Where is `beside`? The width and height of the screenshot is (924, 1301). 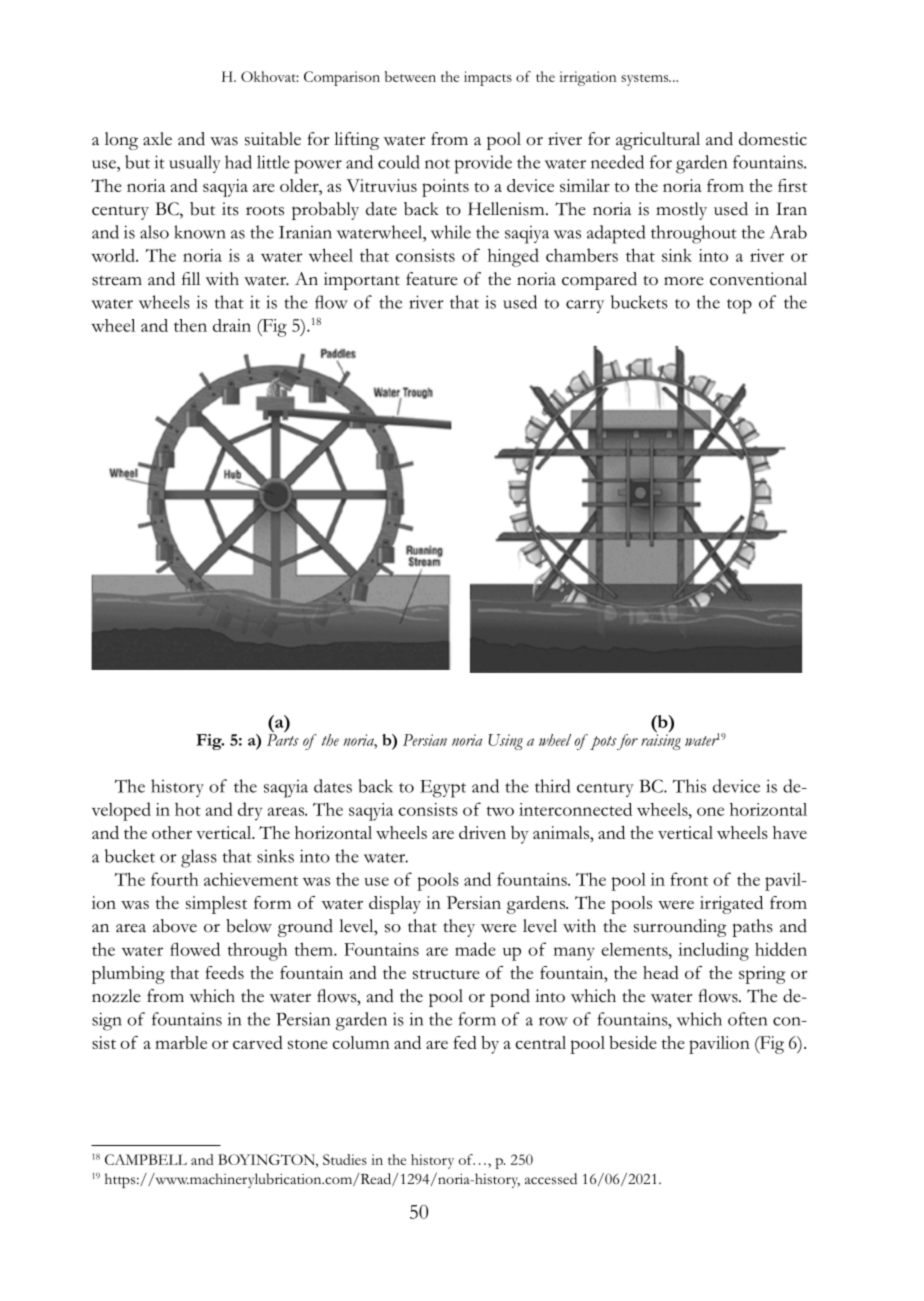 beside is located at coordinates (633, 1042).
